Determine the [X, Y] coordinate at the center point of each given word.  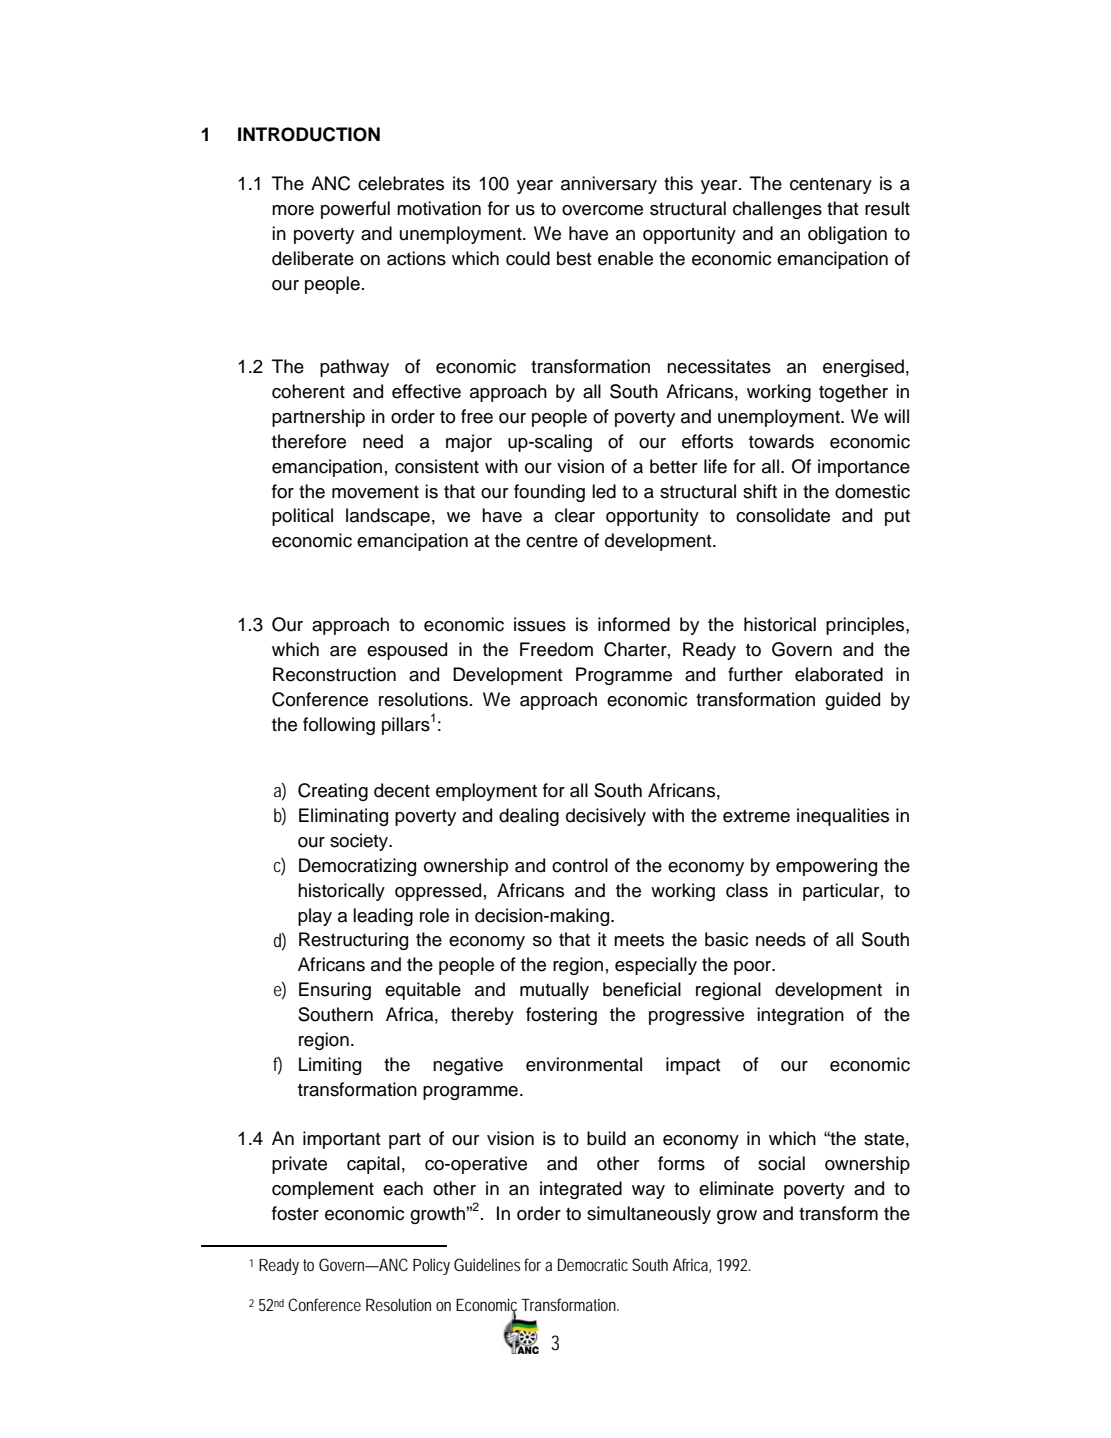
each [403, 1188]
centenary [831, 185]
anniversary [609, 185]
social [781, 1163]
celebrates [401, 183]
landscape [388, 517]
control [580, 865]
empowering [826, 867]
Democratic [593, 1264]
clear [575, 515]
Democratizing [357, 867]
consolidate [783, 515]
